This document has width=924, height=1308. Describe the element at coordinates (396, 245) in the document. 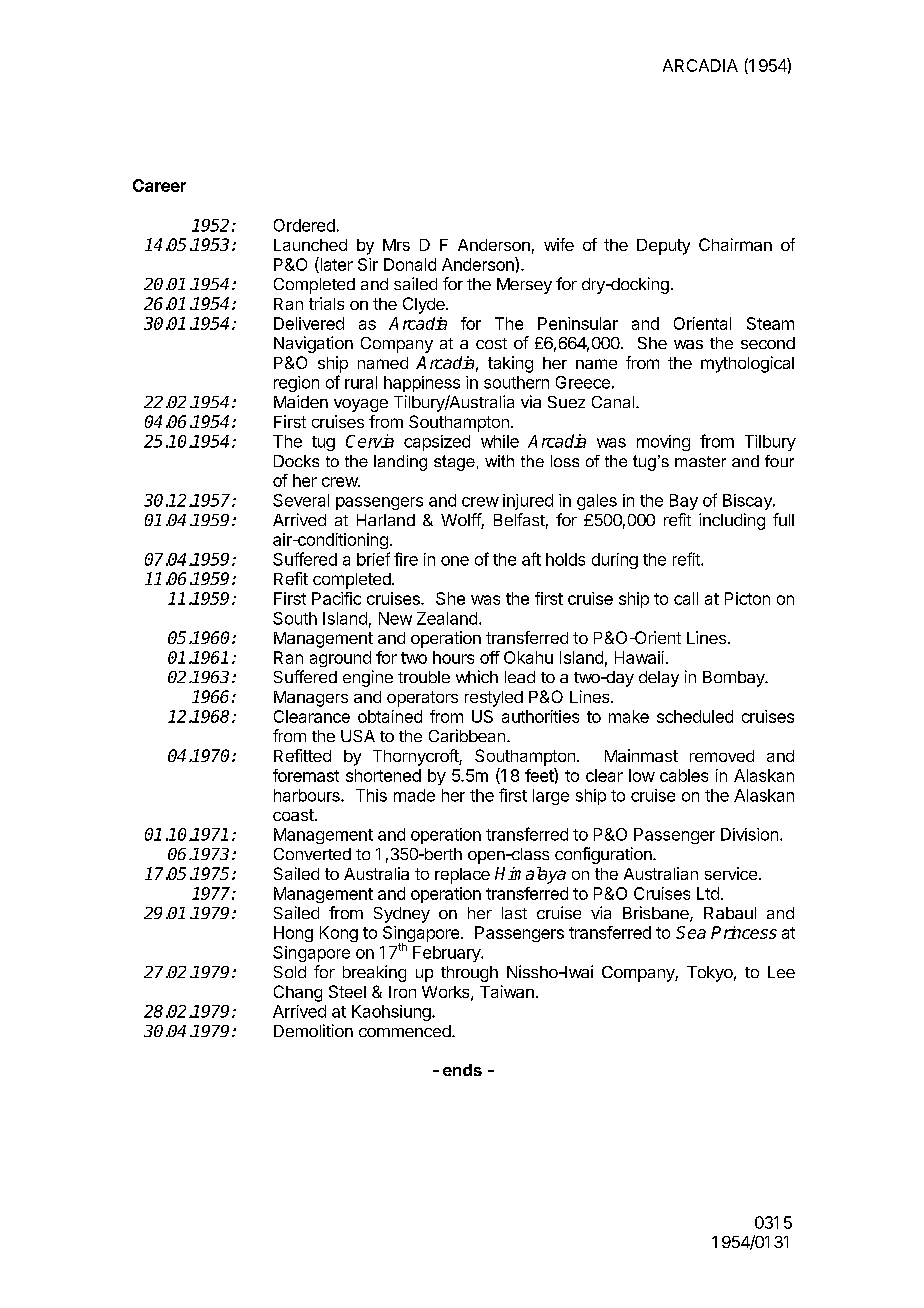

I see `Mrs` at that location.
